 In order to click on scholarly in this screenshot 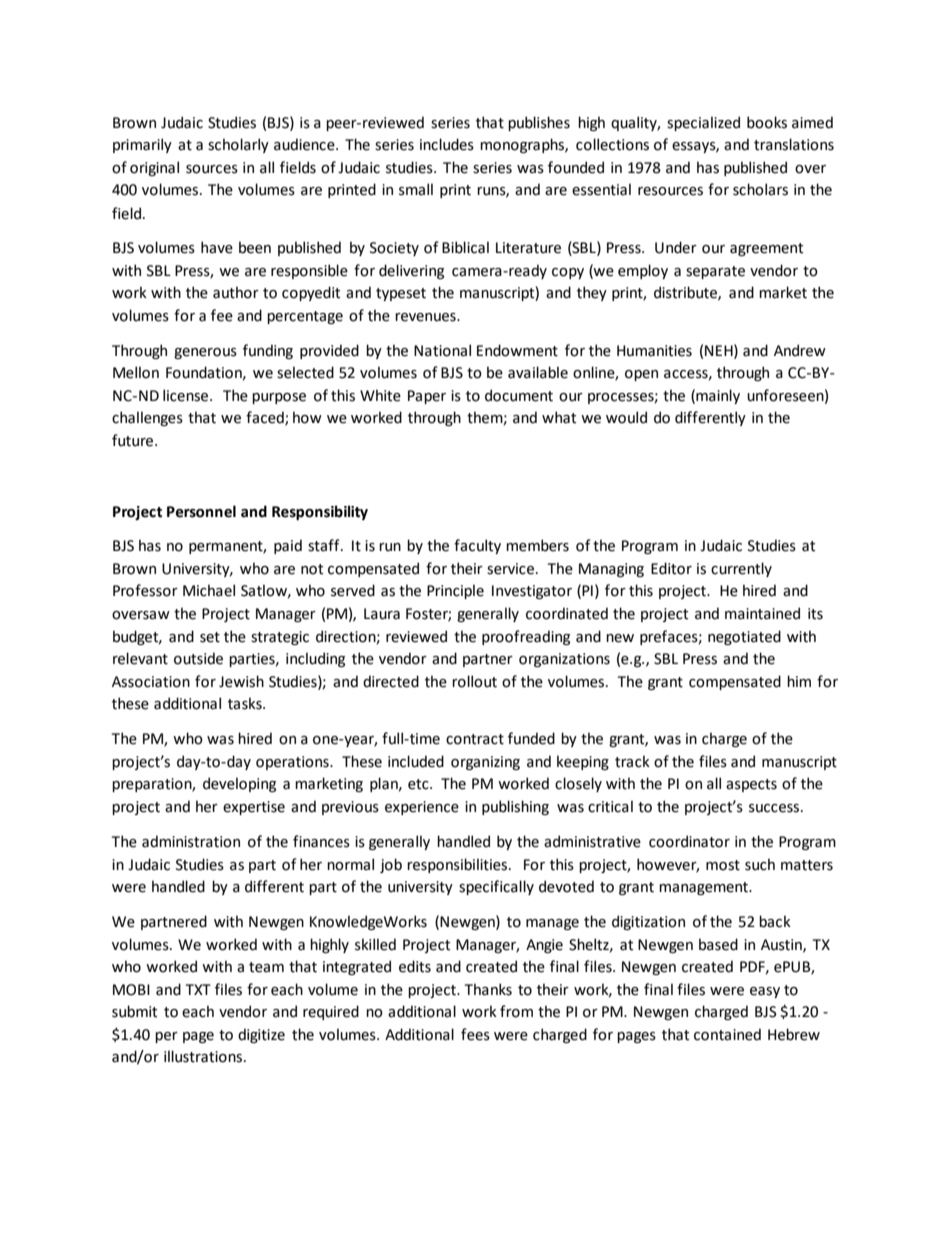, I will do `click(238, 145)`.
